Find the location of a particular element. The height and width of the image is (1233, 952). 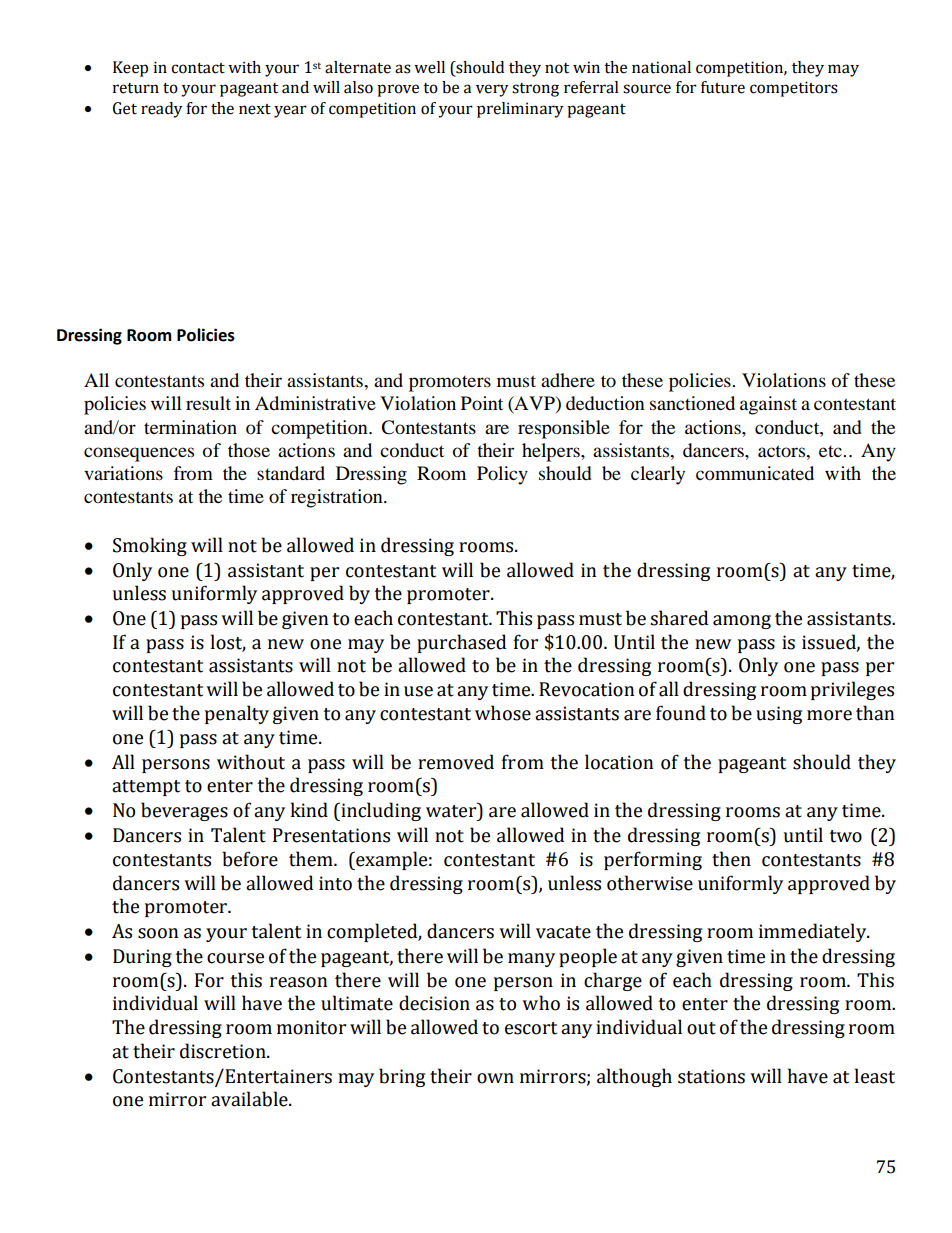

escort is located at coordinates (531, 1028).
